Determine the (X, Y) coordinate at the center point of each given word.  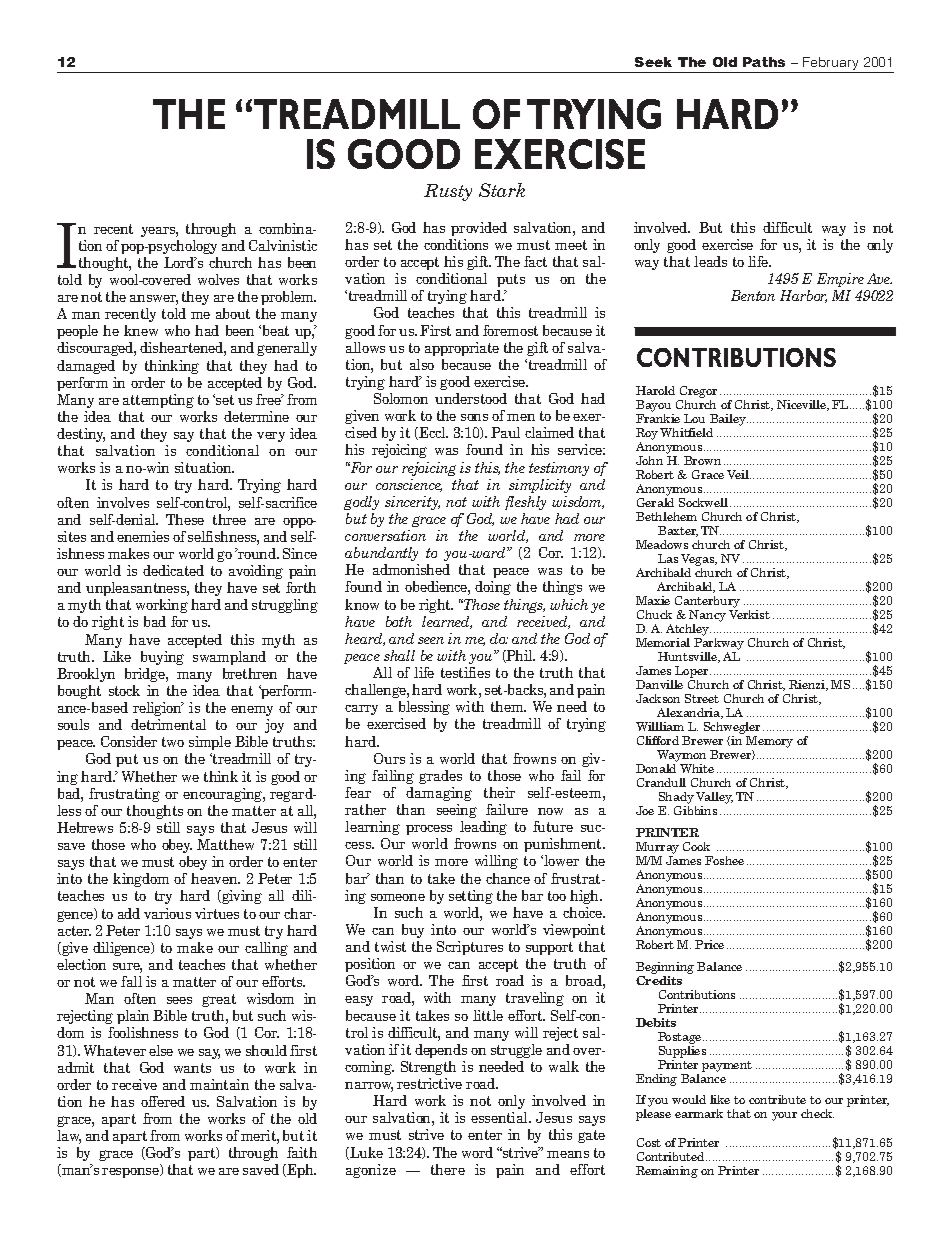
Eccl (432, 433)
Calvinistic (283, 245)
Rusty (448, 192)
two (173, 742)
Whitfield (686, 432)
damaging (439, 794)
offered (163, 1101)
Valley (714, 798)
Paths (764, 62)
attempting (158, 401)
